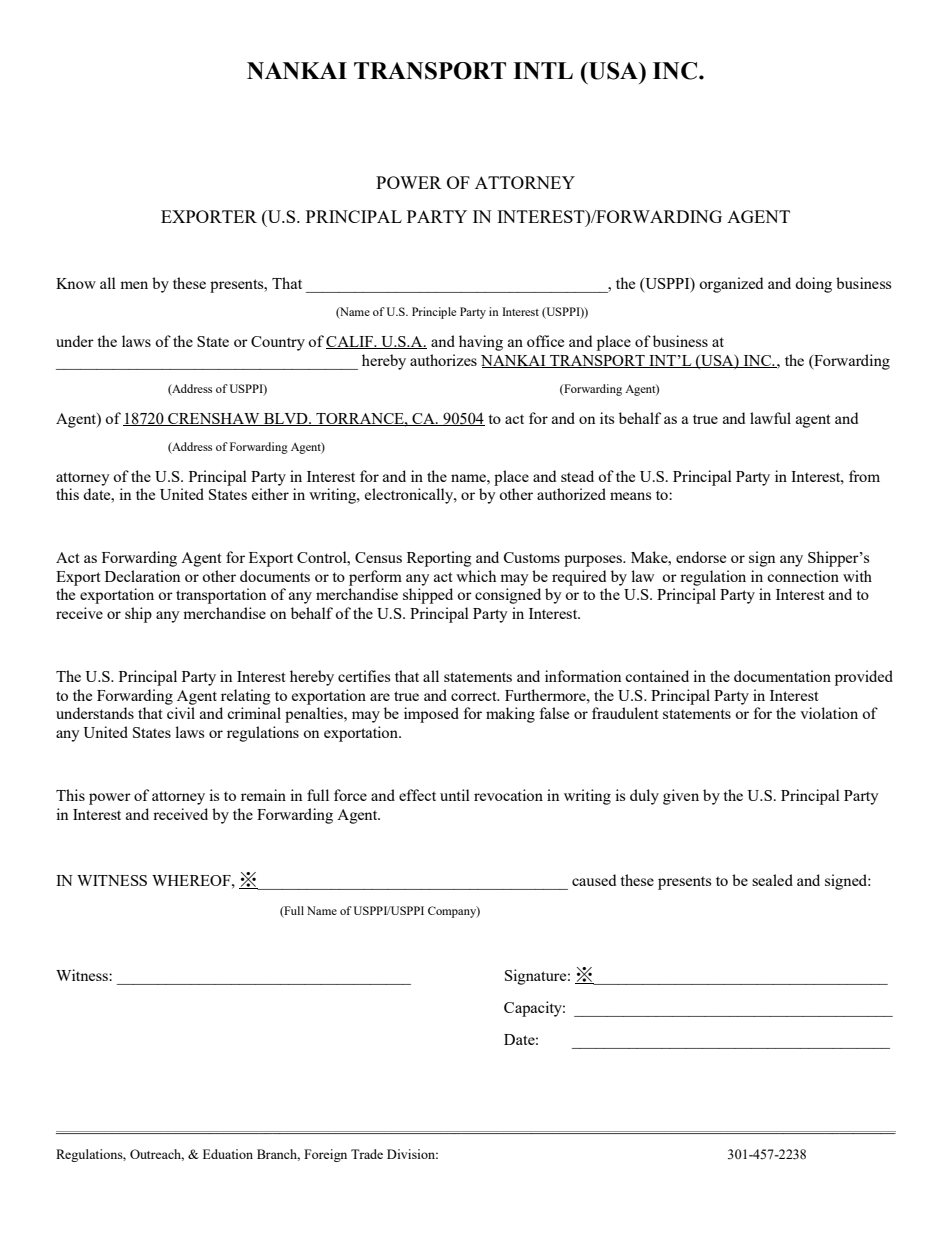  I want to click on lawful, so click(770, 418).
